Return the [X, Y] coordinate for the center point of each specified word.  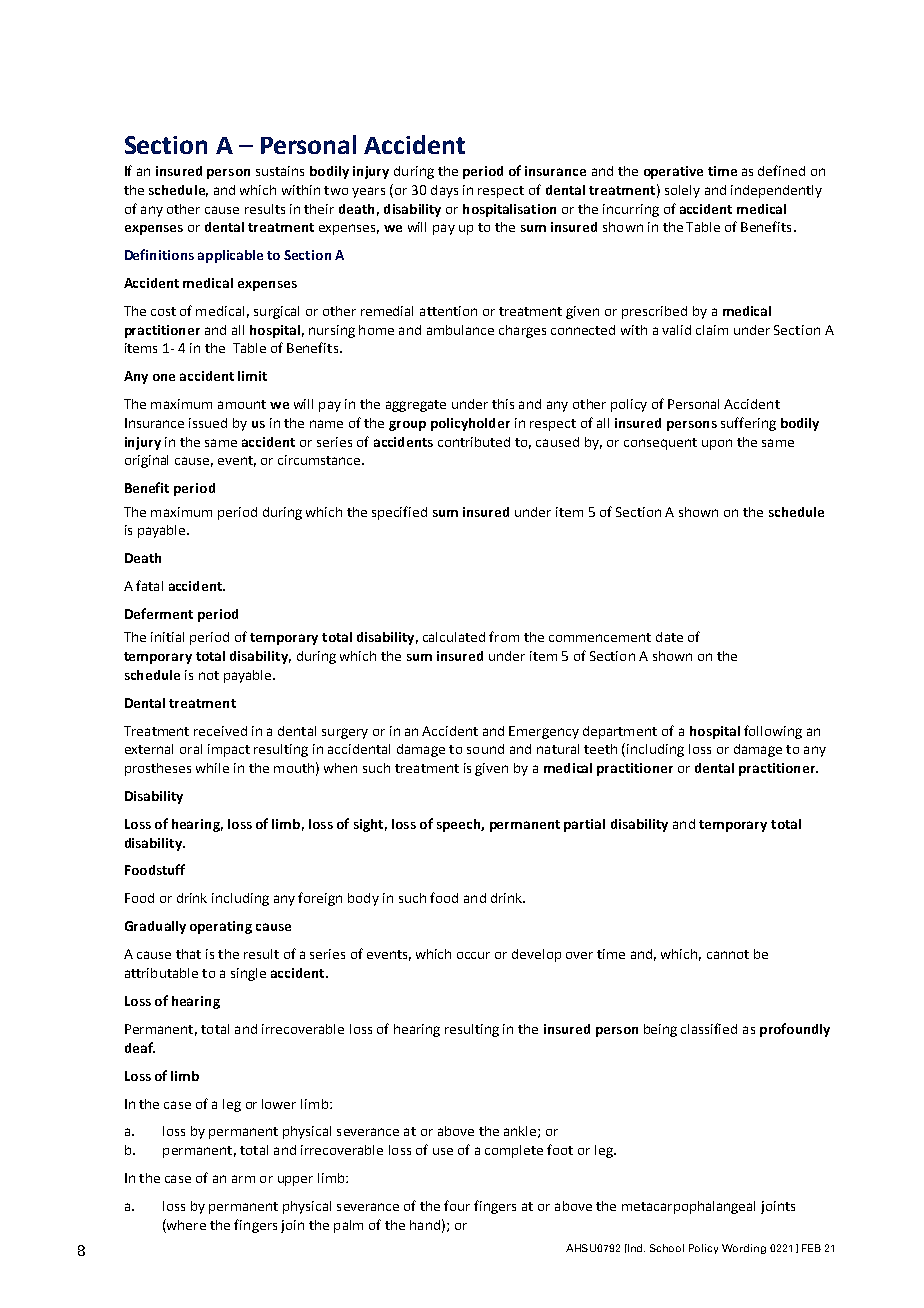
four [457, 1205]
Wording [744, 1249]
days [444, 191]
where [185, 1226]
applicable [230, 256]
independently [776, 191]
